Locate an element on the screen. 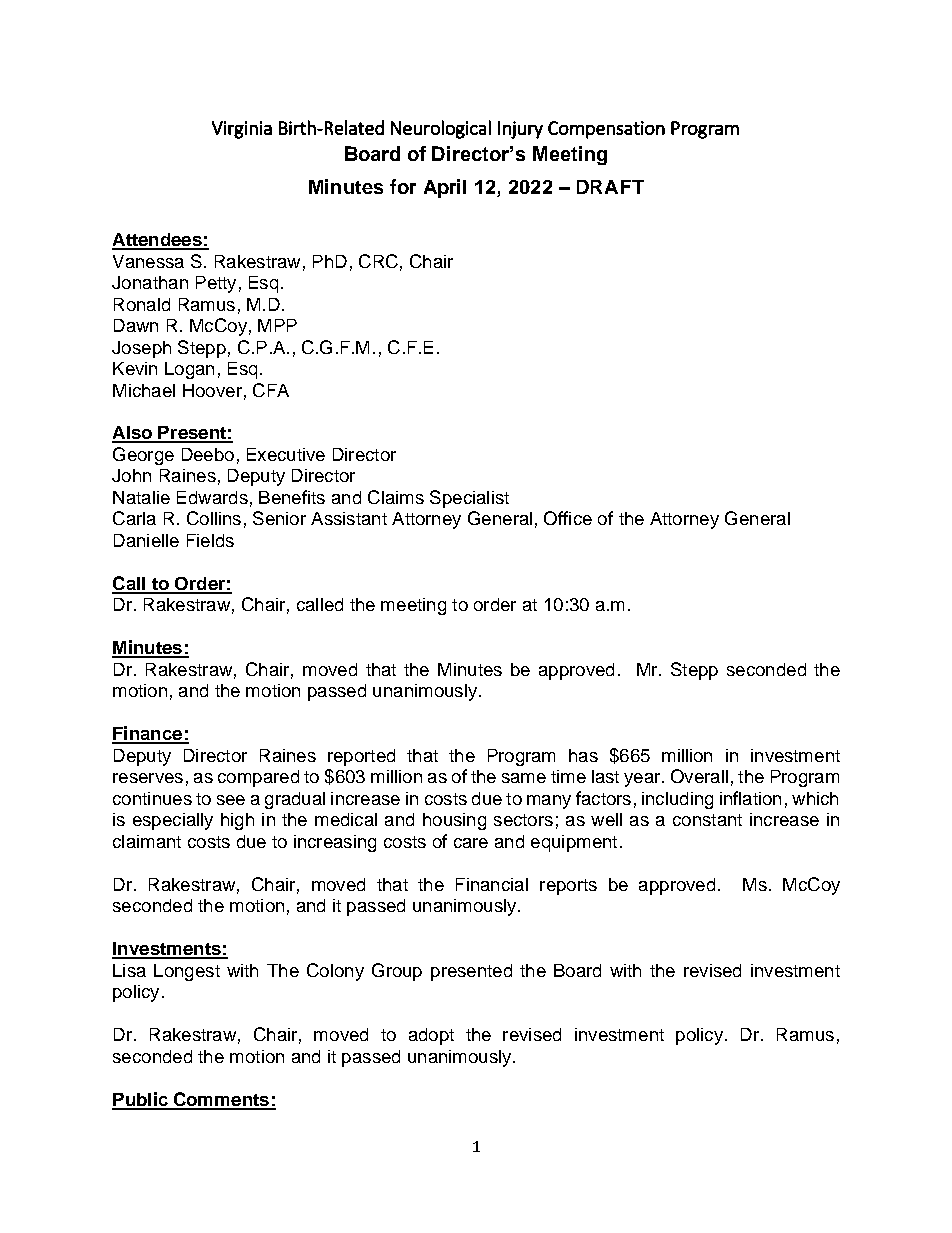 This screenshot has height=1233, width=952. Logan is located at coordinates (189, 370).
